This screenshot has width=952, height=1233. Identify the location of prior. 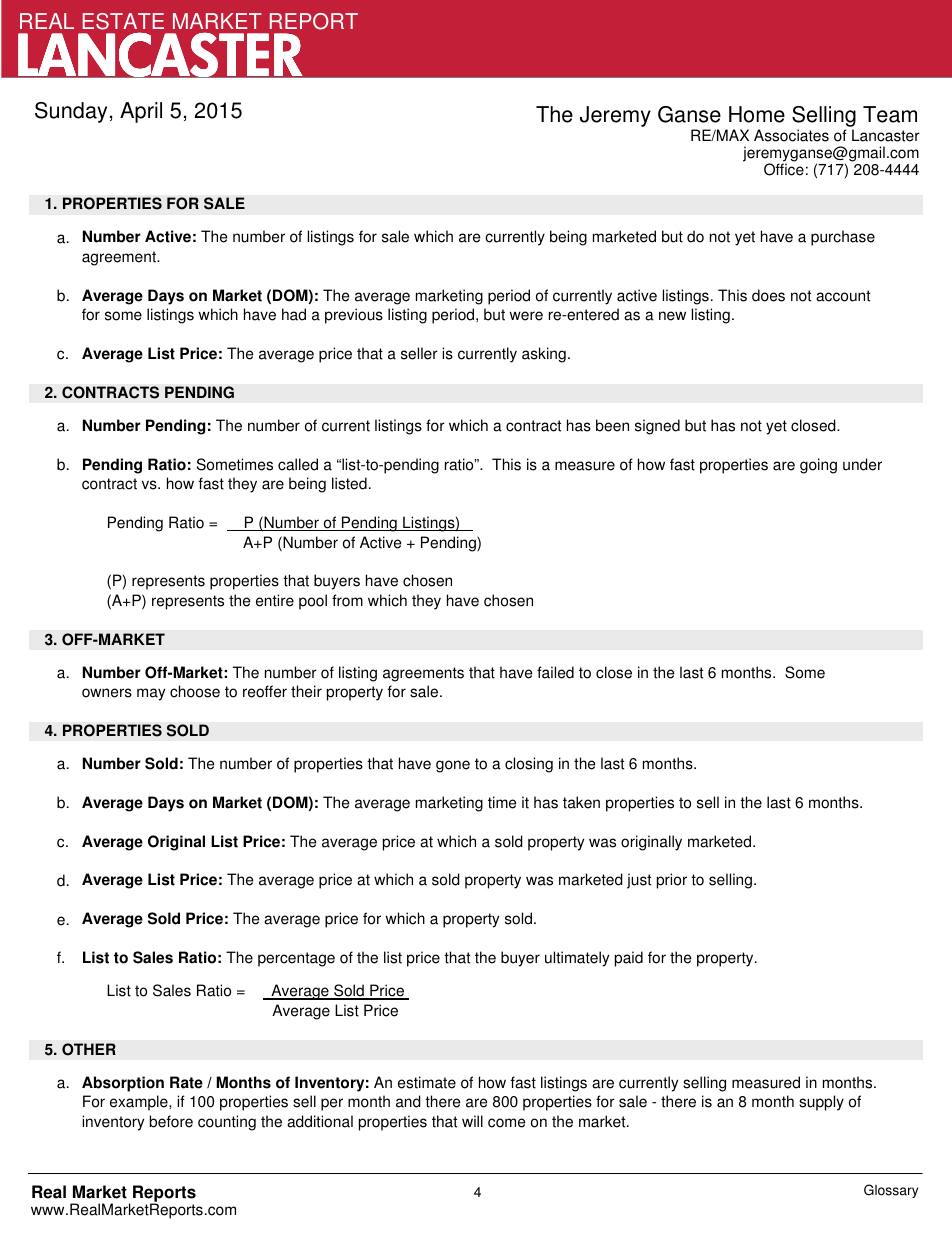
(672, 881).
